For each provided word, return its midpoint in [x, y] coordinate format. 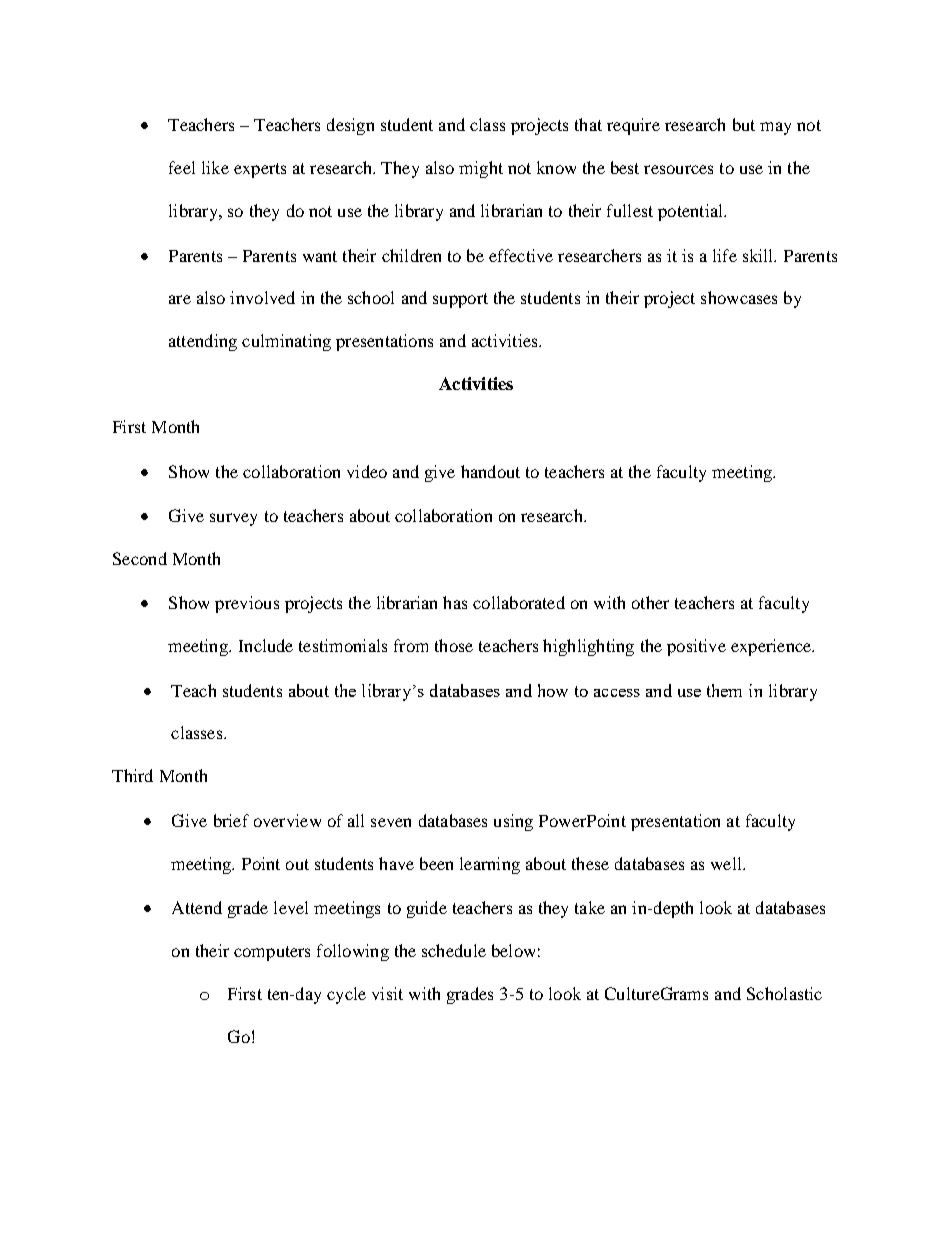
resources [678, 169]
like [215, 167]
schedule [454, 950]
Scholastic [784, 993]
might [481, 169]
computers [272, 953]
